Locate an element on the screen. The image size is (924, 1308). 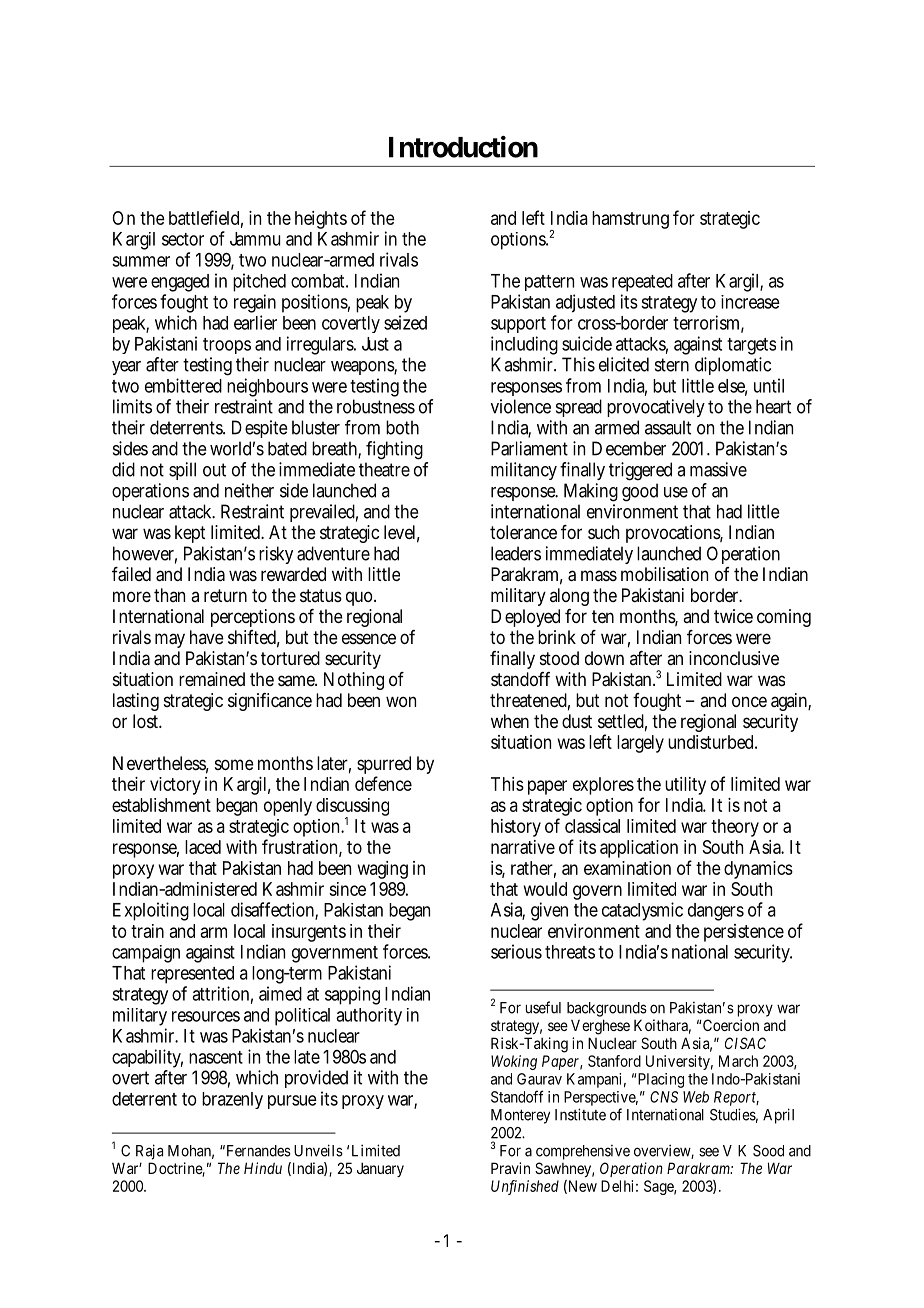
pattern is located at coordinates (549, 283).
